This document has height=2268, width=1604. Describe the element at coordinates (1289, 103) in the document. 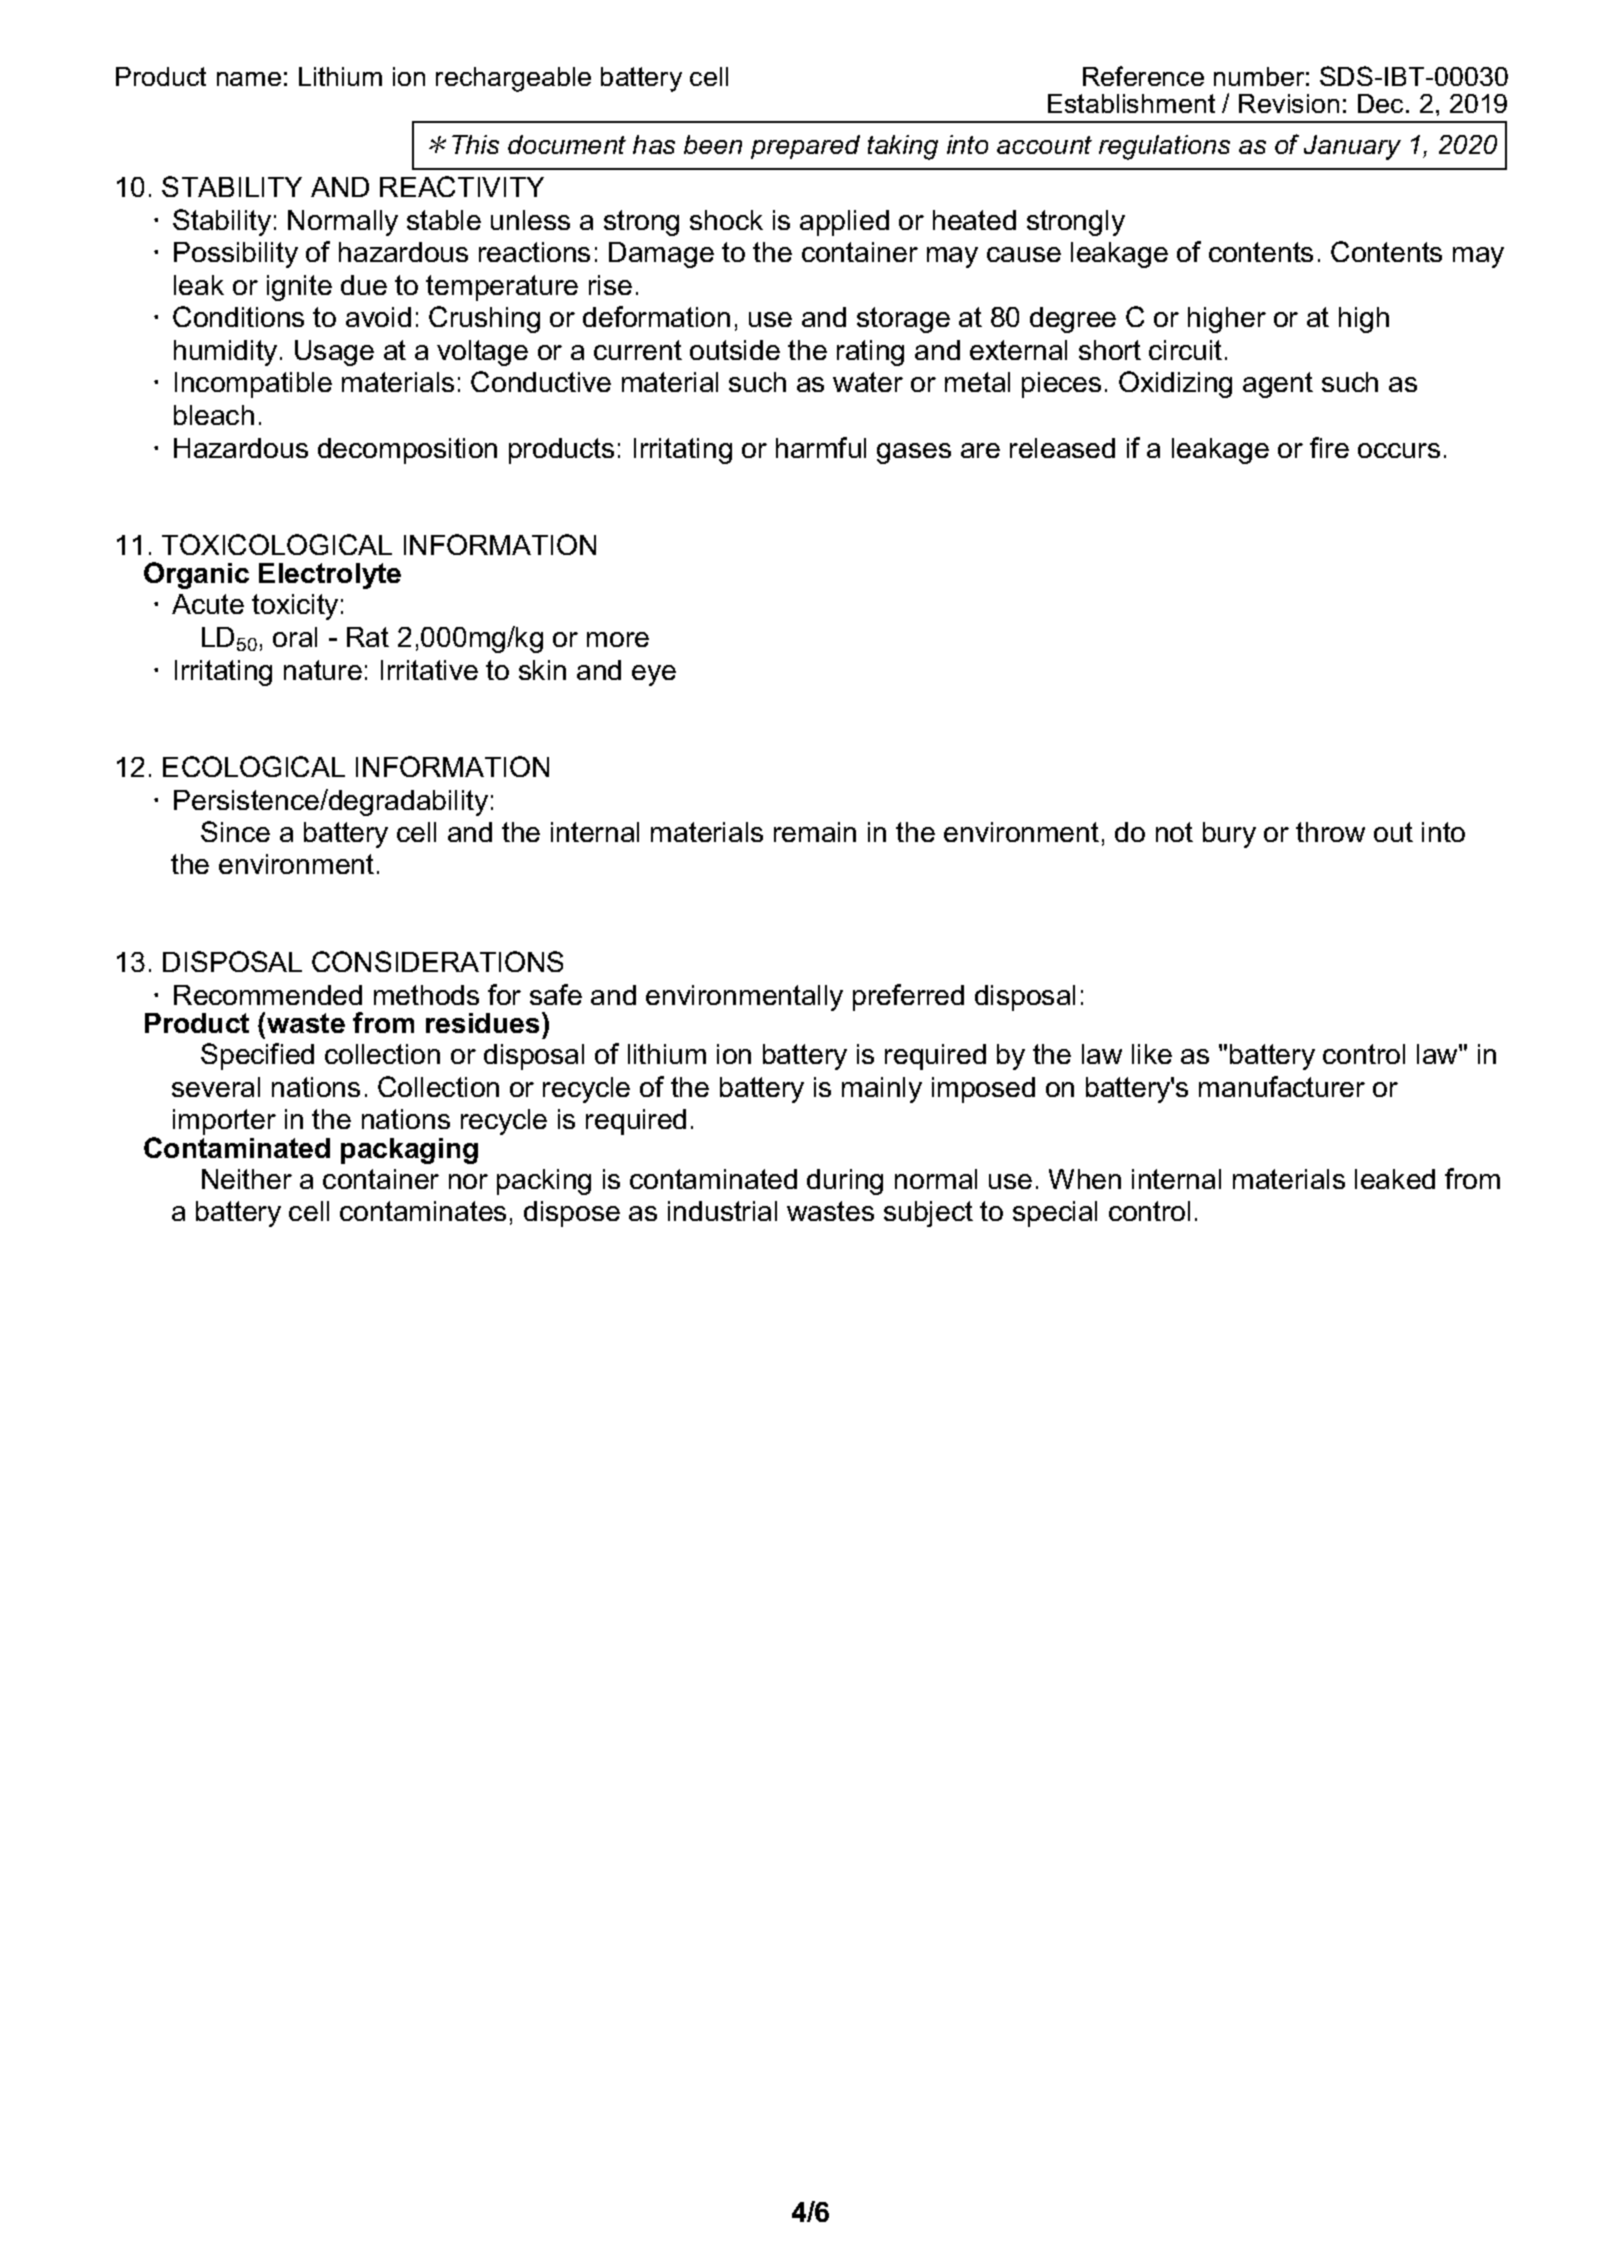

I see `Revision` at that location.
